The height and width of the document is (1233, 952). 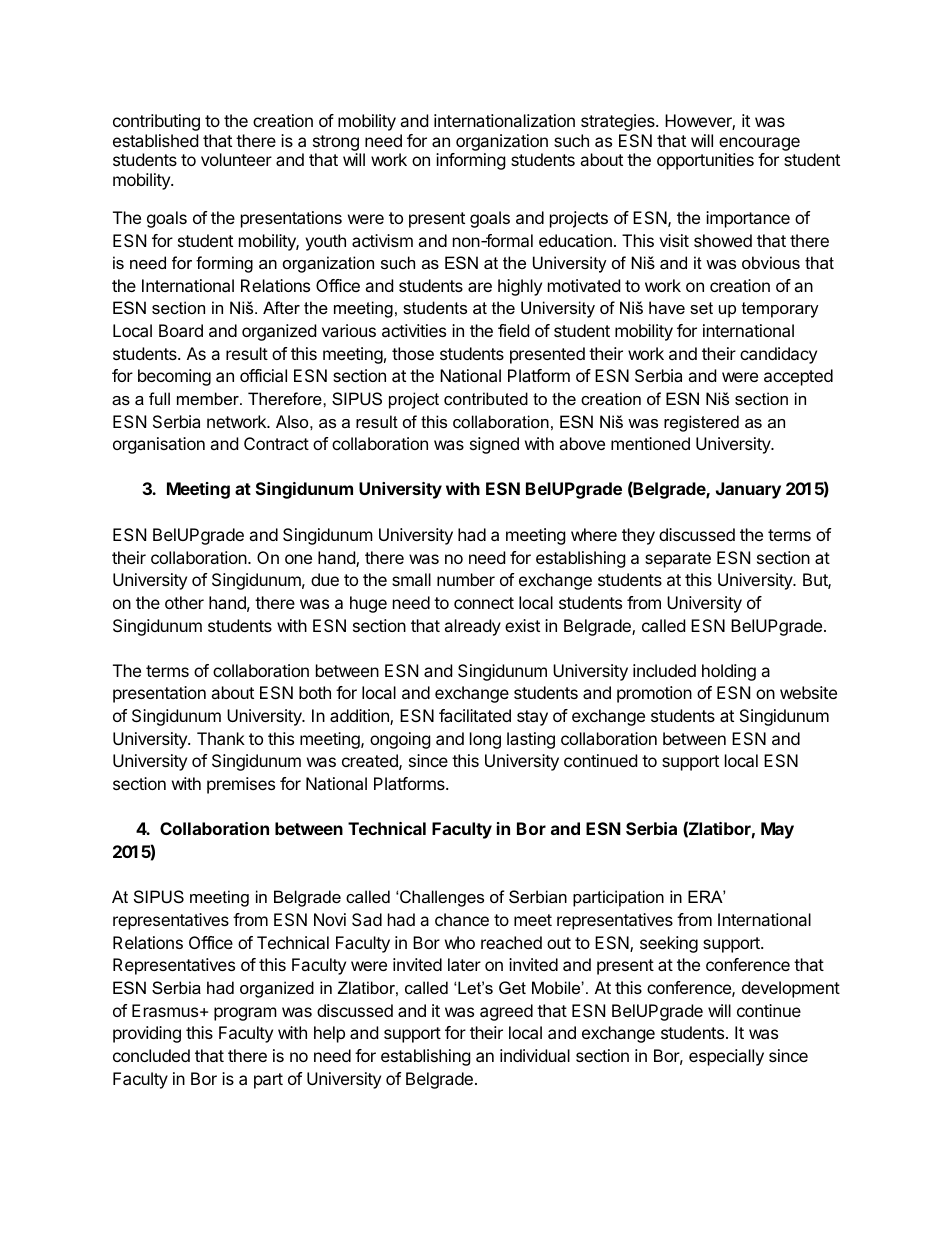 What do you see at coordinates (705, 161) in the document?
I see `opportunities` at bounding box center [705, 161].
